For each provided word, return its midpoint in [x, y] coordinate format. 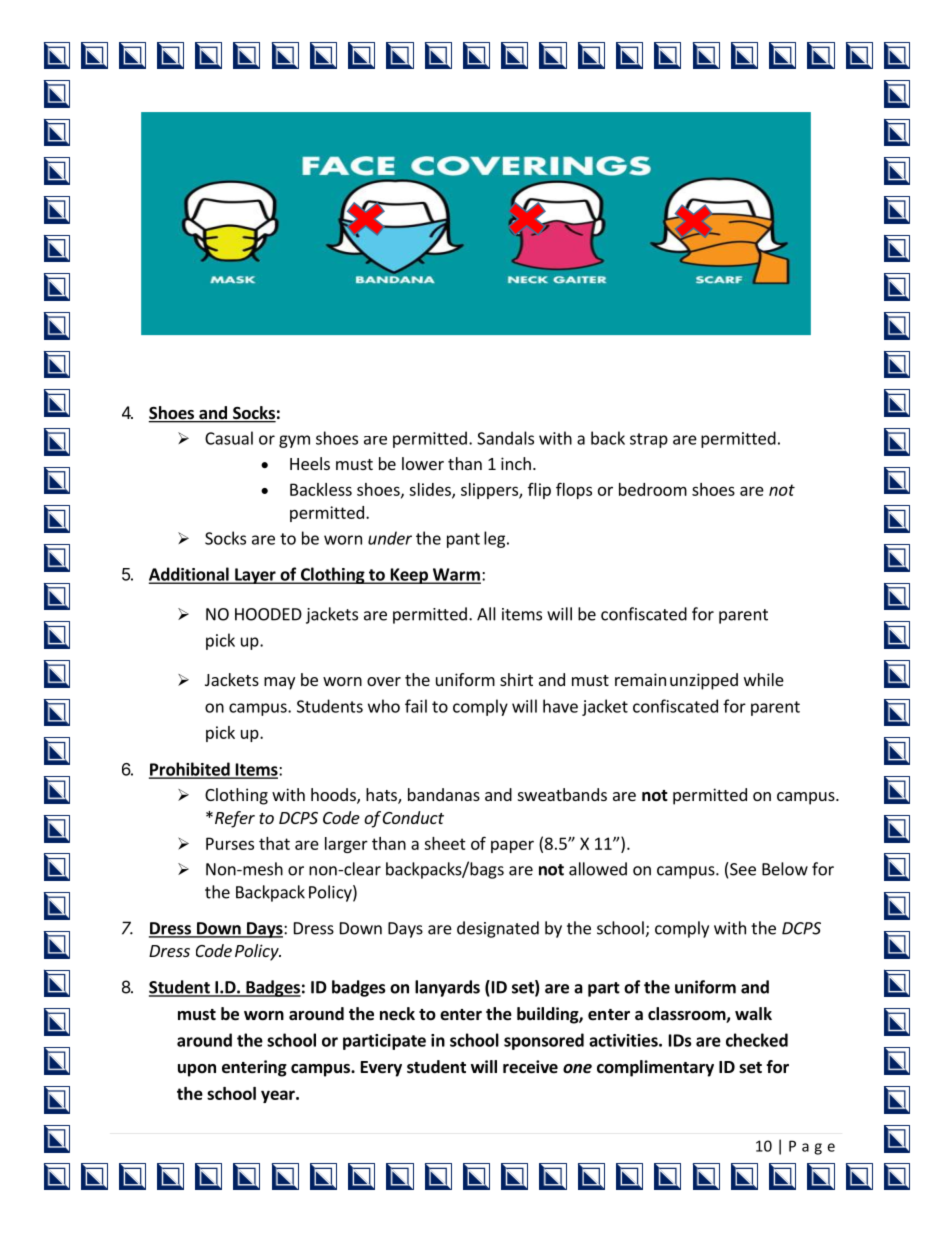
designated [498, 929]
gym [294, 441]
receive [530, 1067]
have [560, 706]
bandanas [444, 794]
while [764, 679]
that [274, 843]
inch [516, 463]
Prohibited [190, 770]
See [742, 869]
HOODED [268, 614]
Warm [456, 575]
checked [757, 1040]
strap [649, 440]
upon [197, 1070]
